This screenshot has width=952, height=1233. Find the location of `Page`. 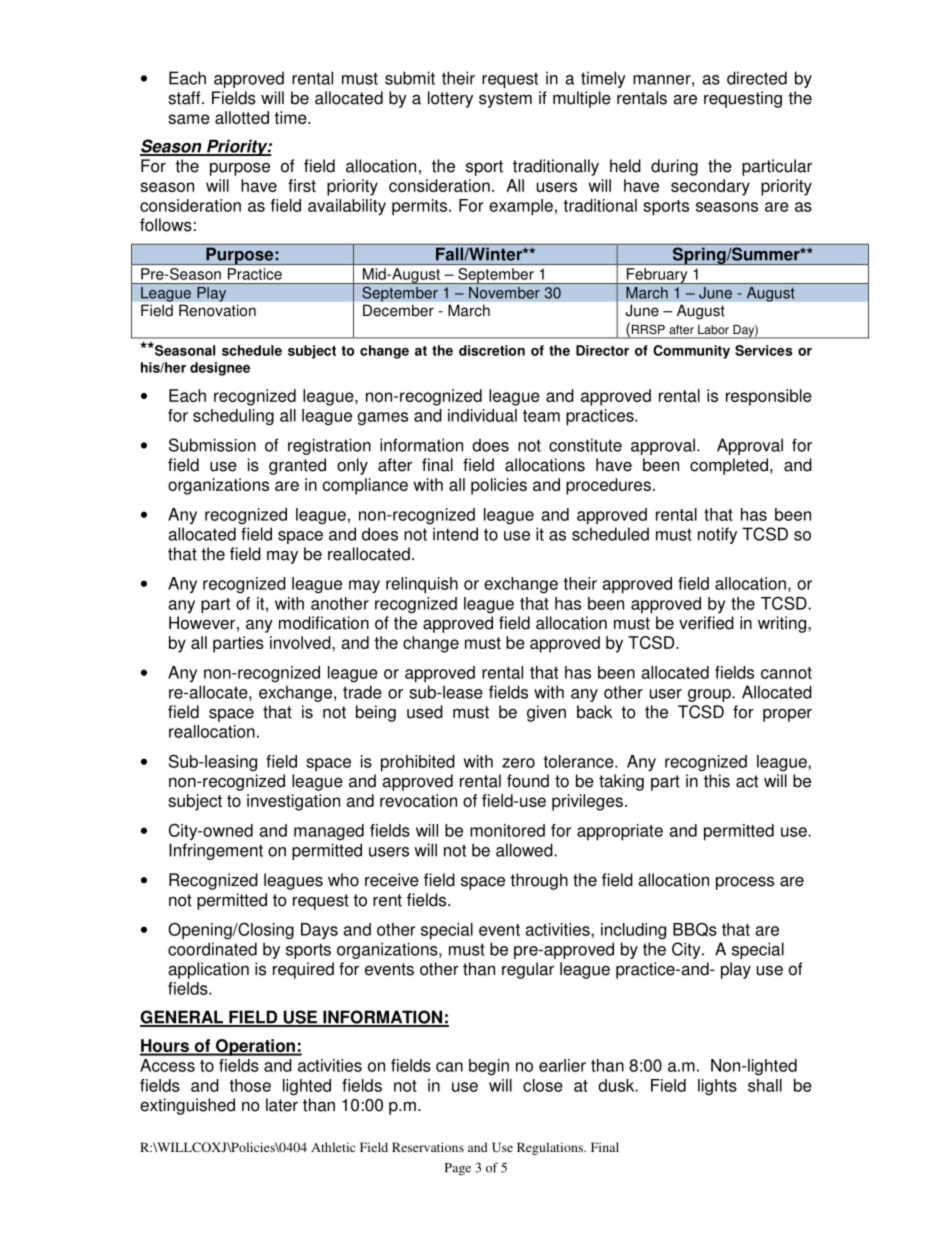

Page is located at coordinates (458, 1169).
